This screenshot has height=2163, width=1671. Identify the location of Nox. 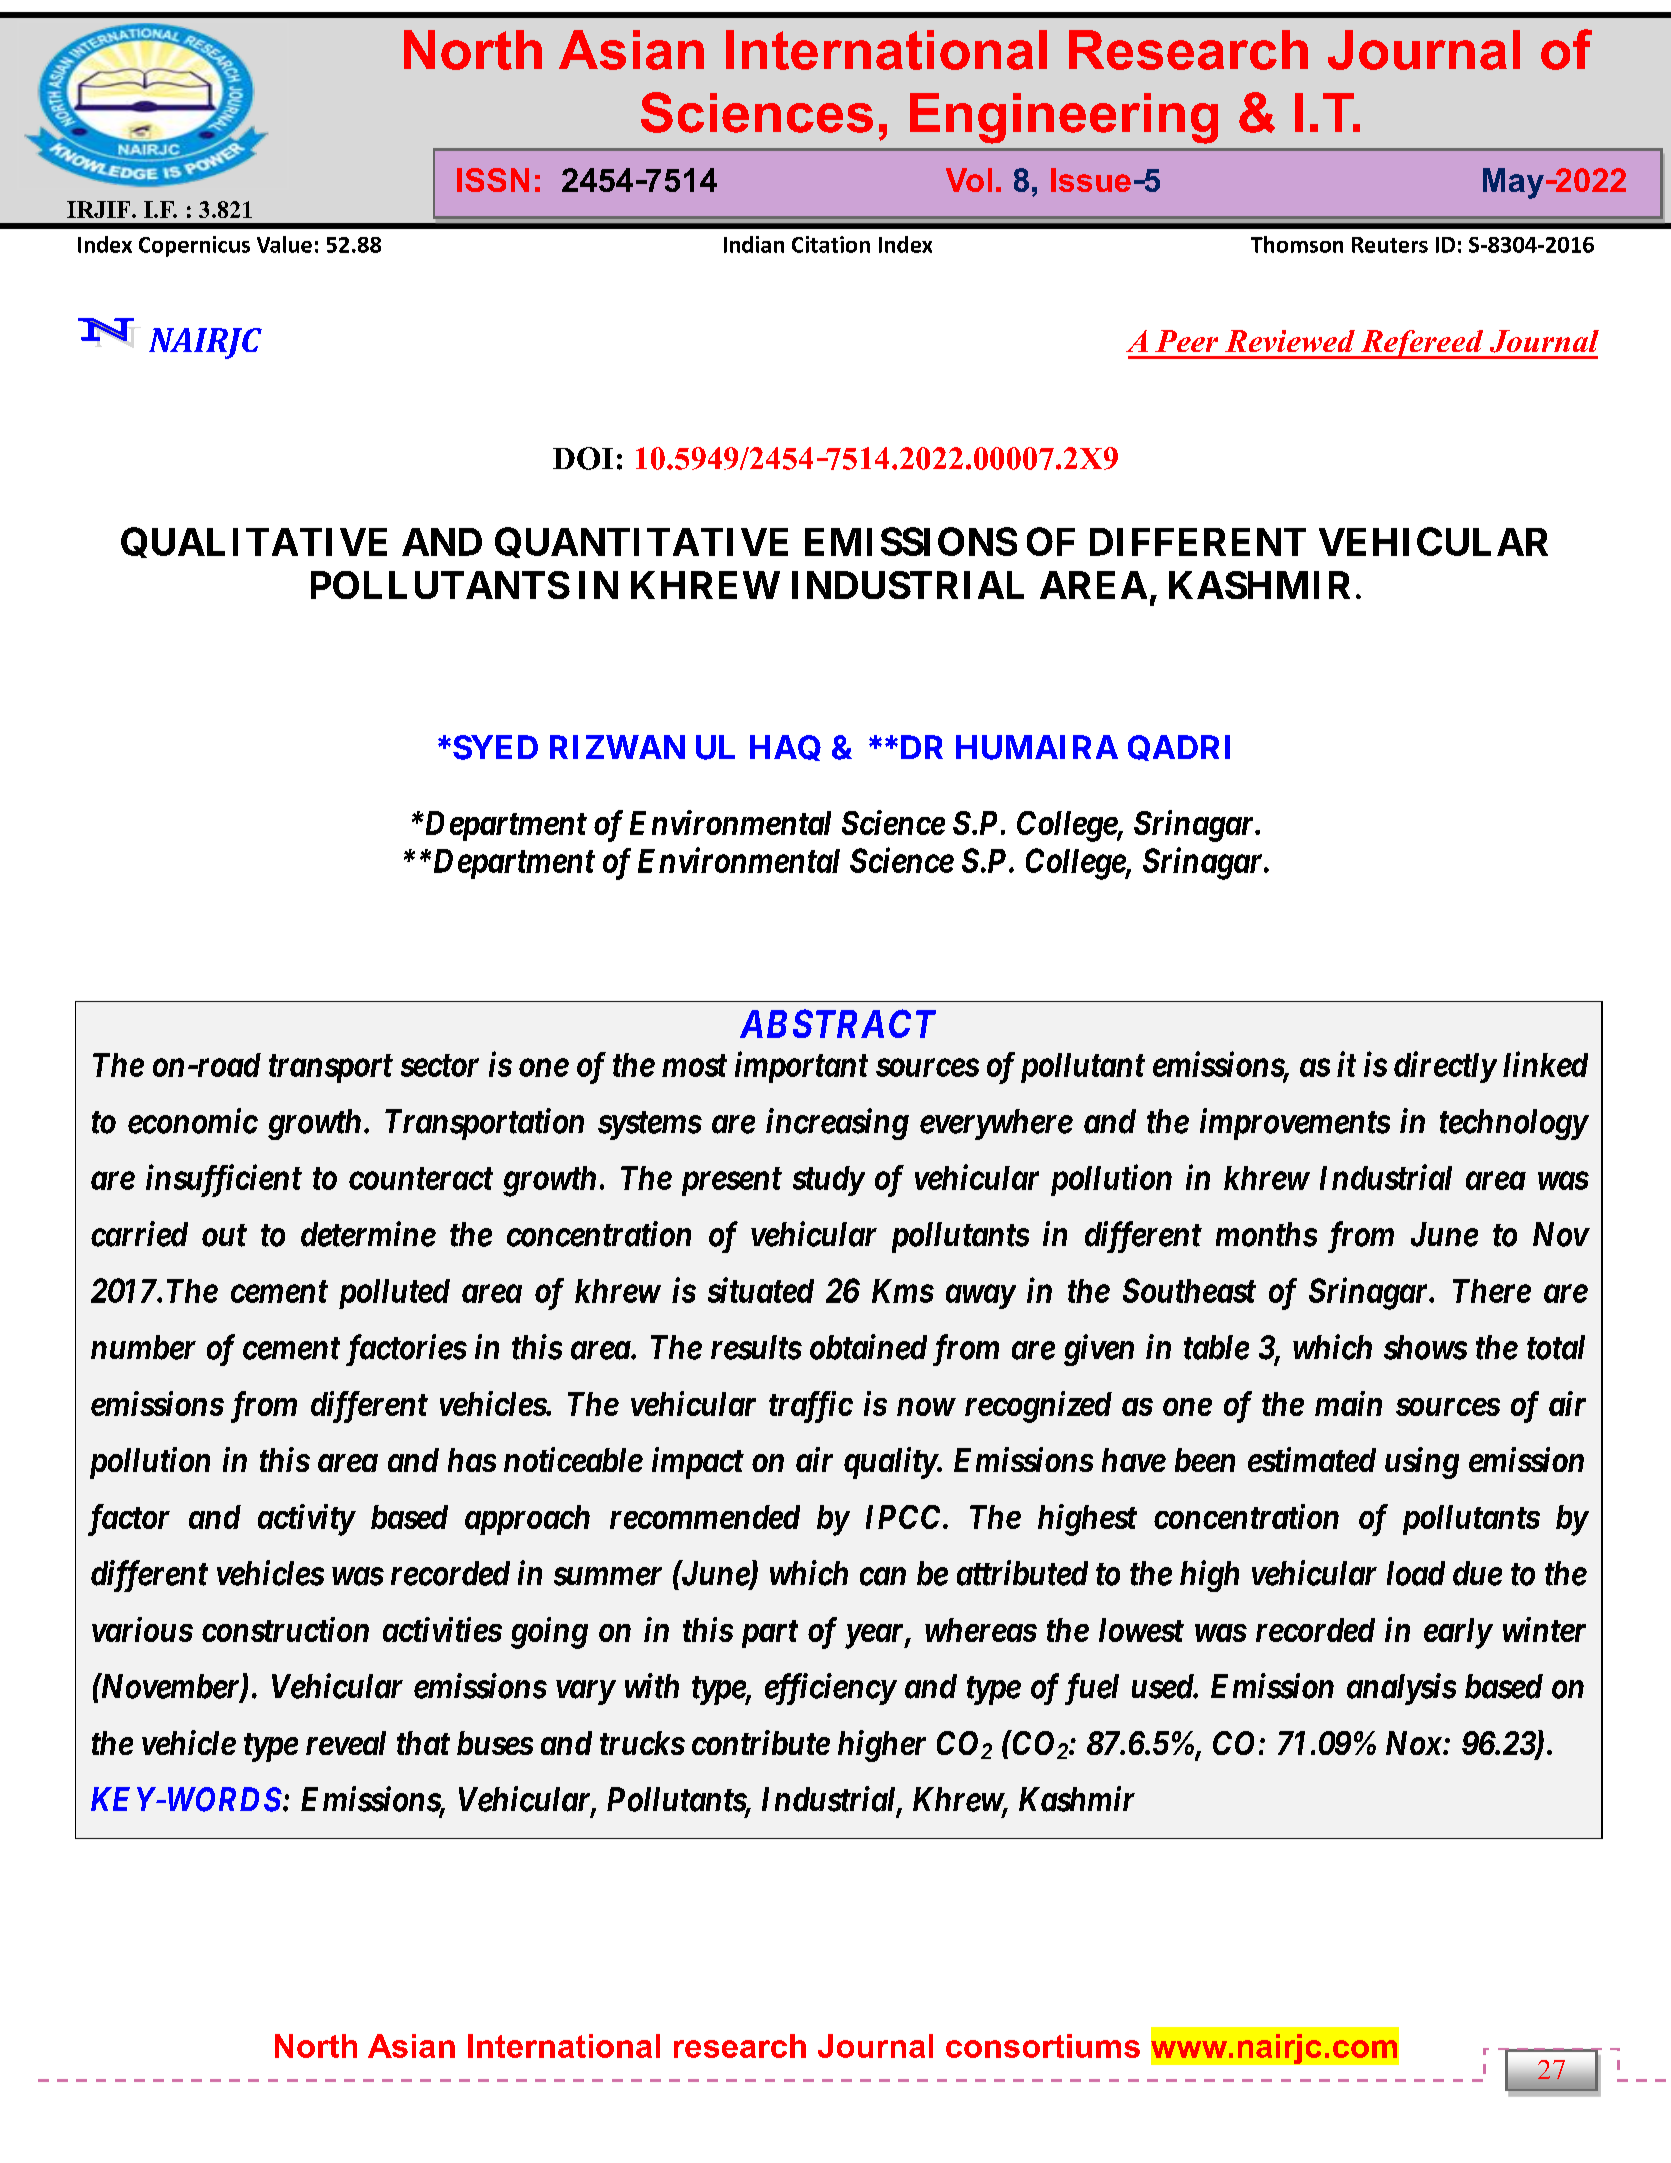
(1414, 1743).
